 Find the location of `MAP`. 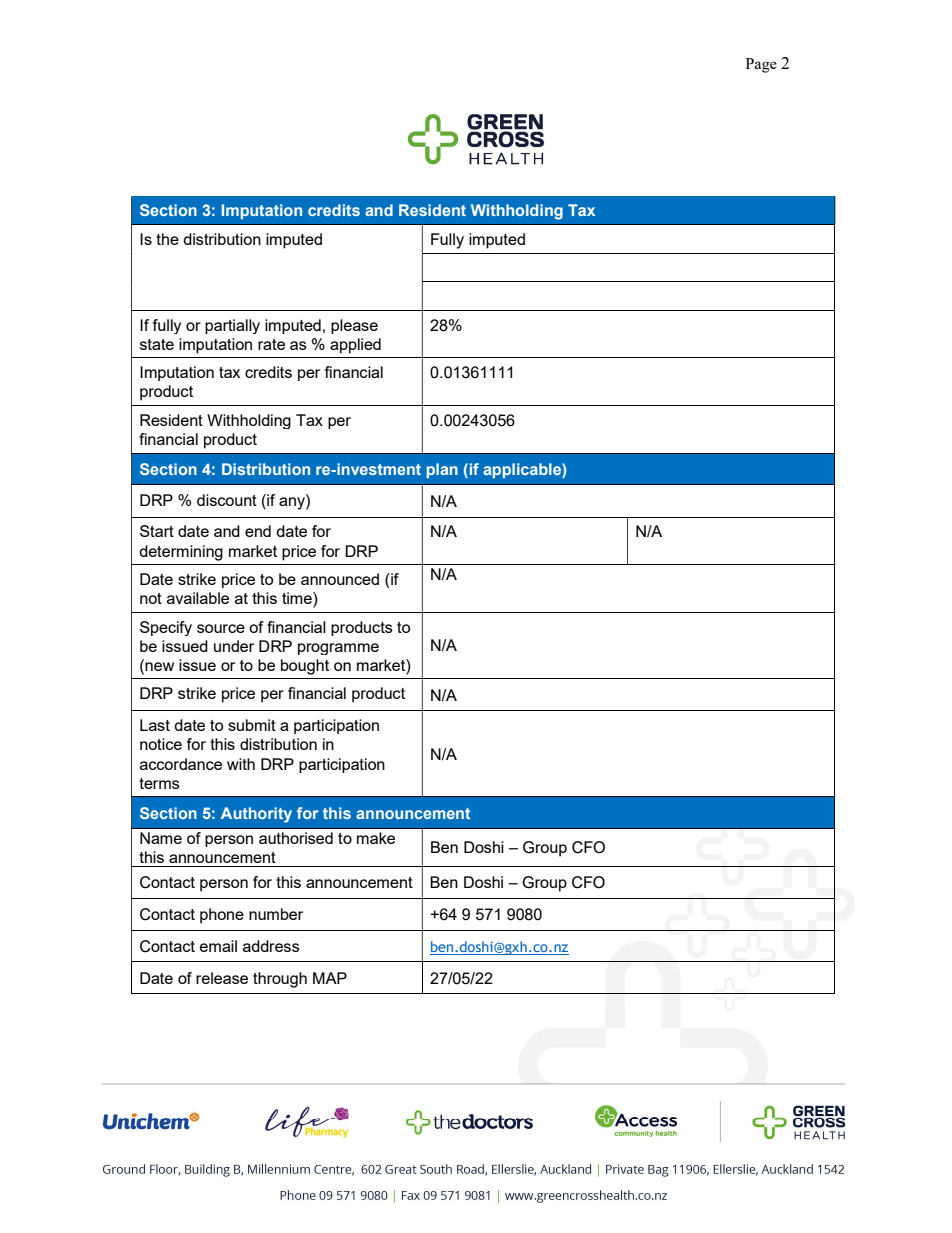

MAP is located at coordinates (330, 978).
